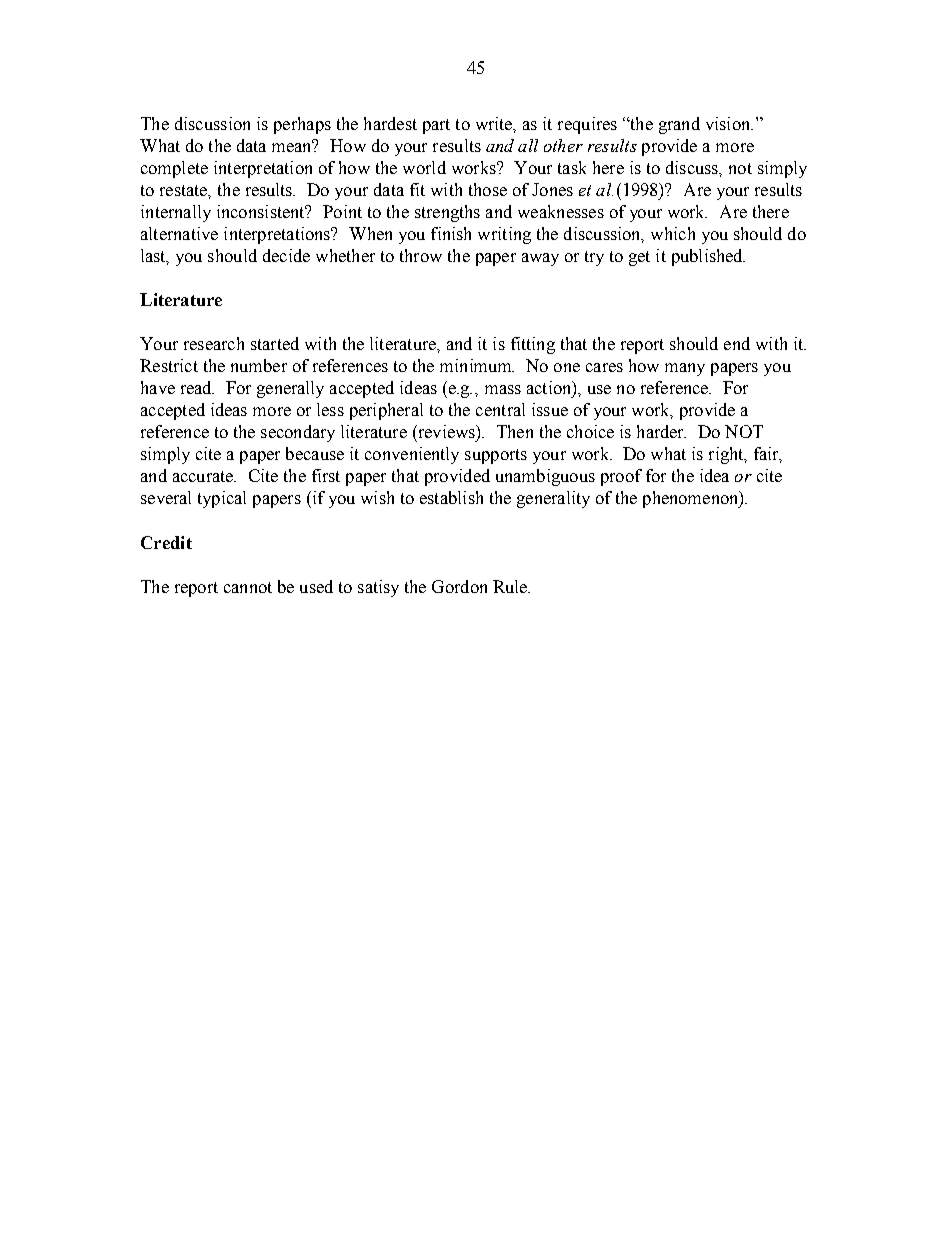 The height and width of the image is (1233, 952). What do you see at coordinates (179, 233) in the image?
I see `alternative` at bounding box center [179, 233].
